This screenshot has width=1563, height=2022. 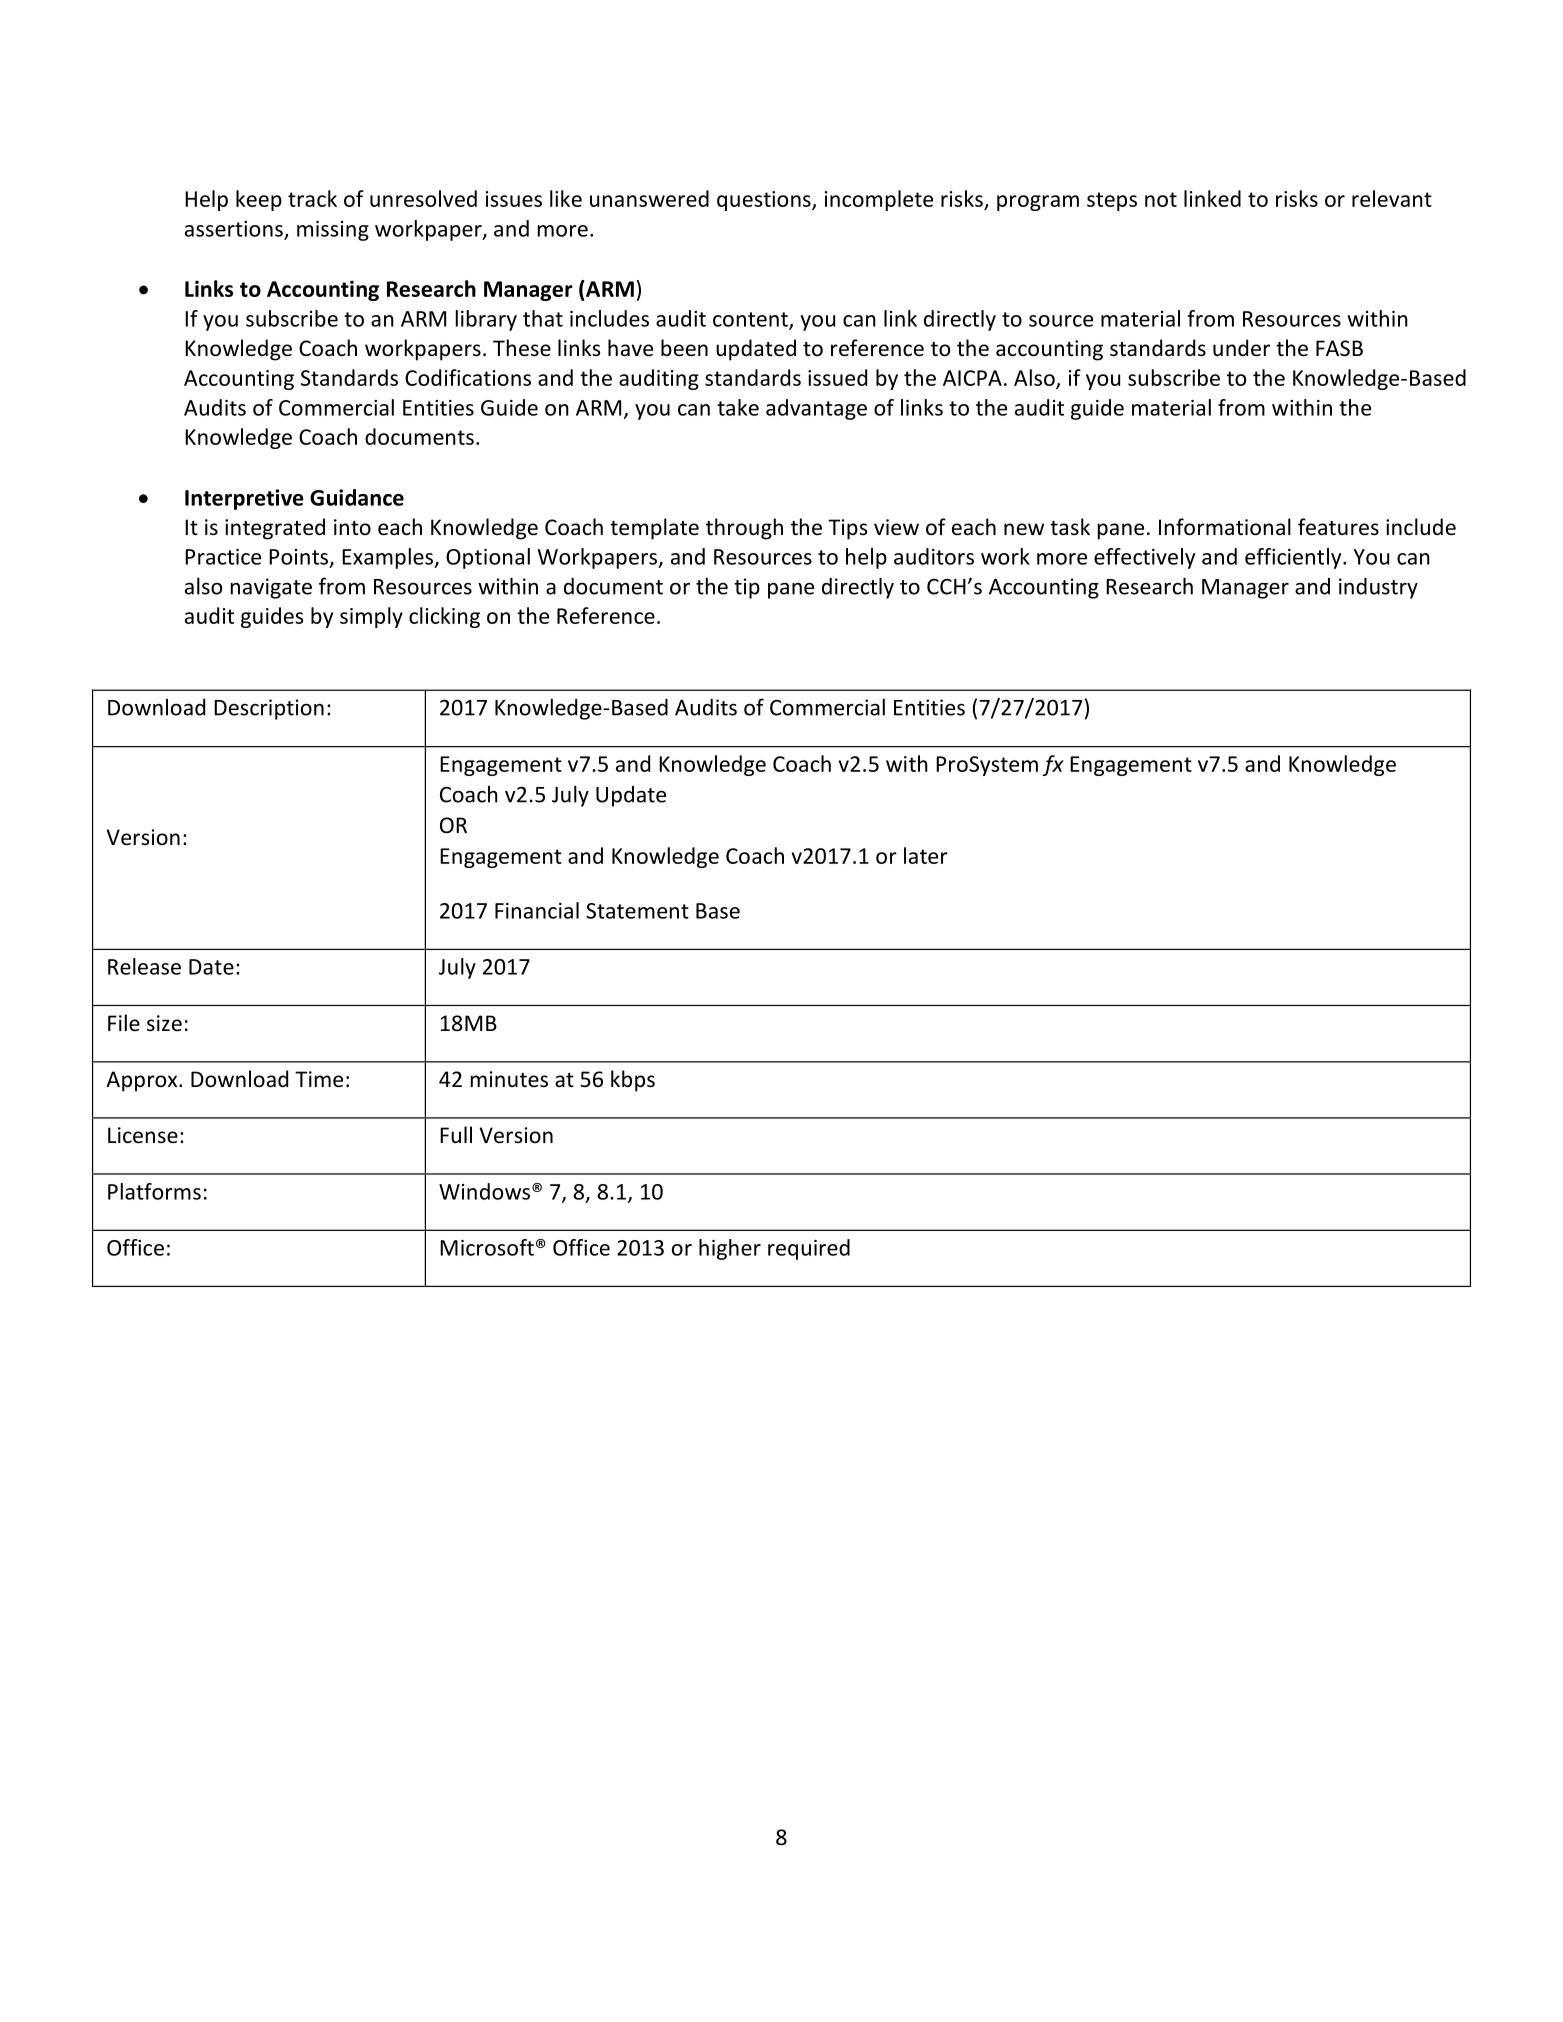 What do you see at coordinates (154, 1191) in the screenshot?
I see `Platforms` at bounding box center [154, 1191].
